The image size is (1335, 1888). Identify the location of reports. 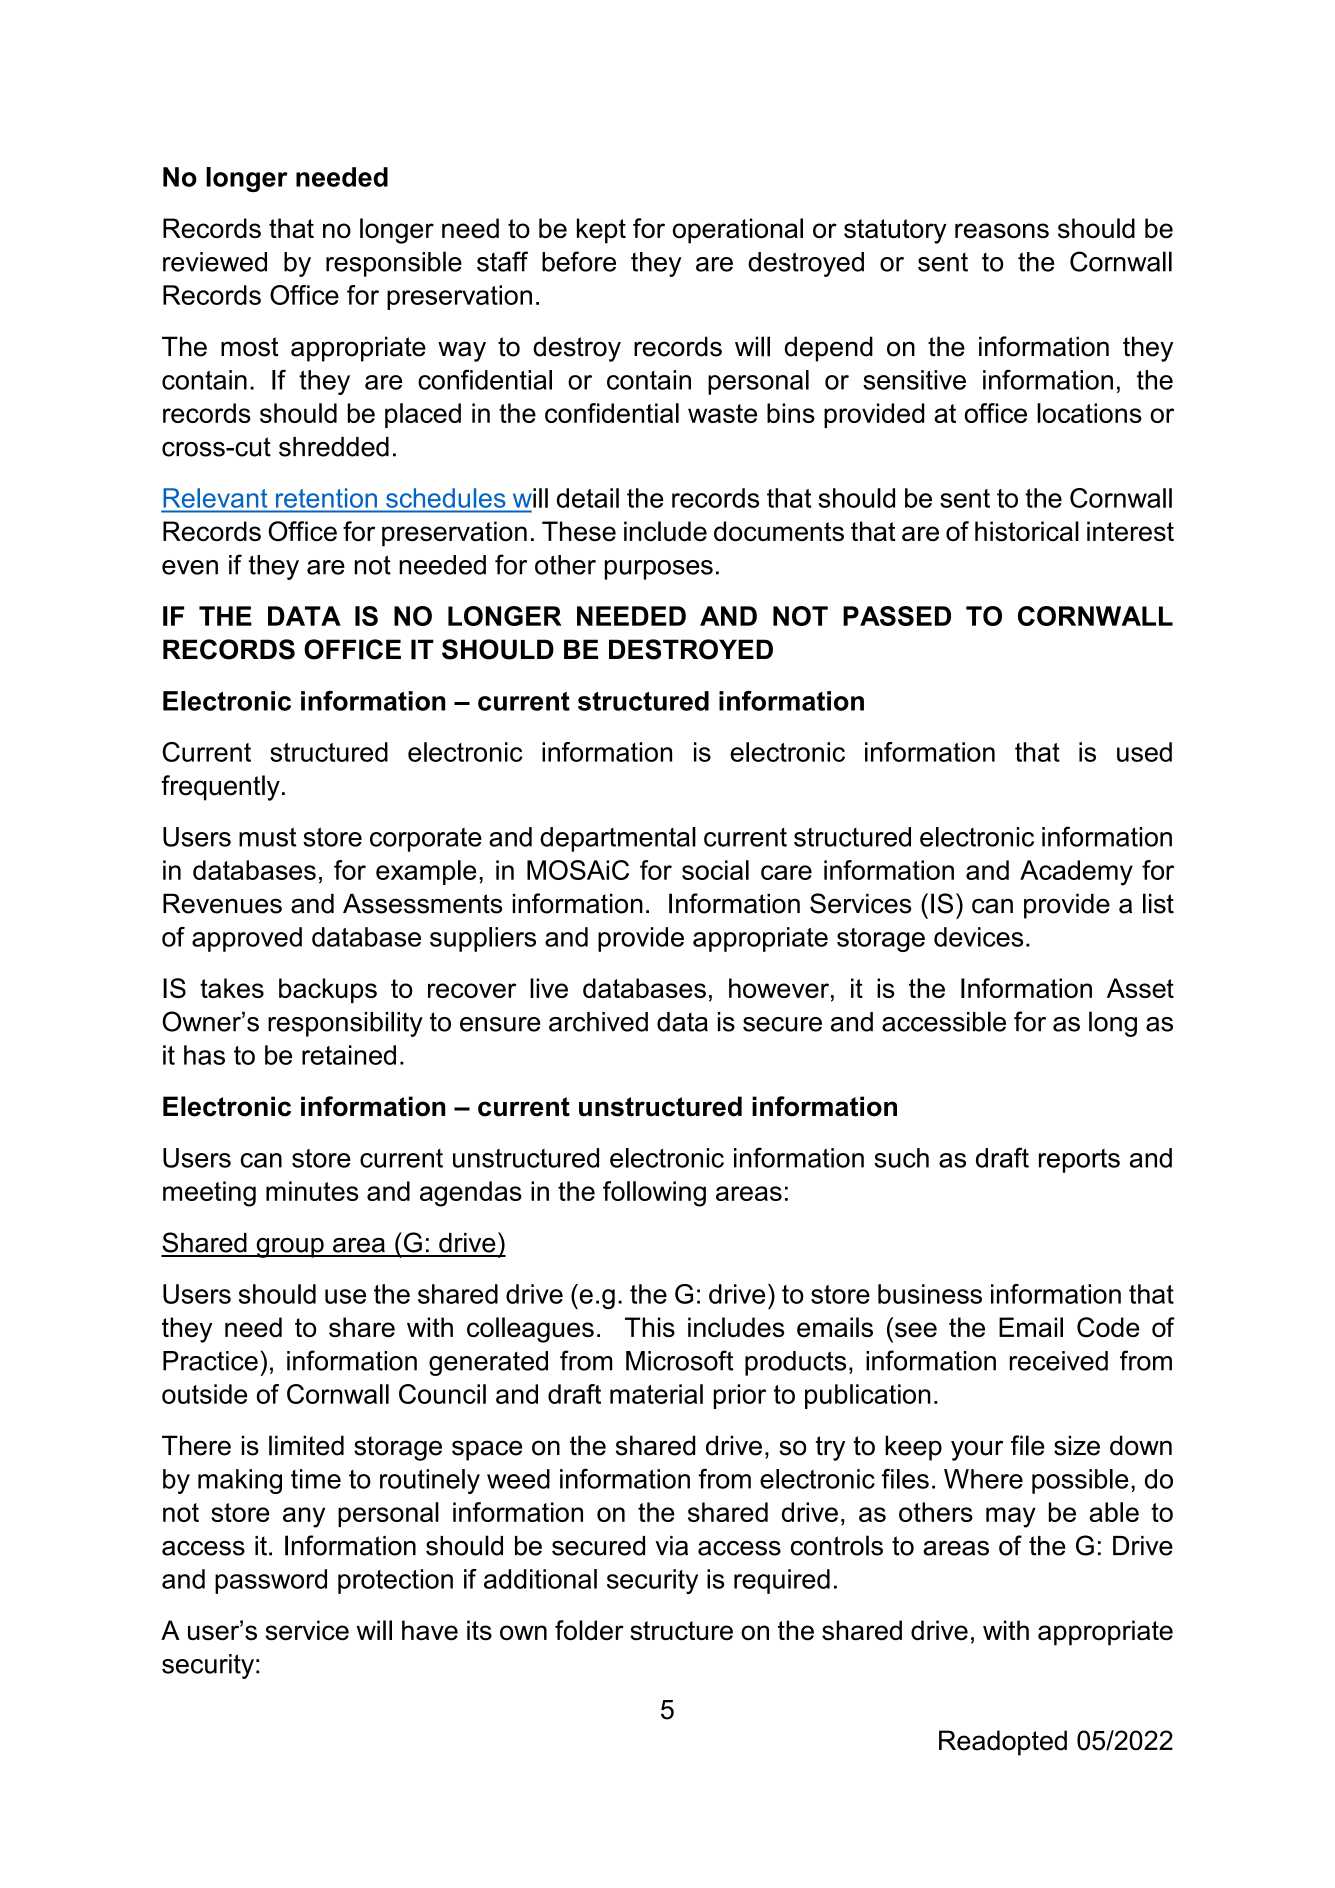
(1079, 1161).
